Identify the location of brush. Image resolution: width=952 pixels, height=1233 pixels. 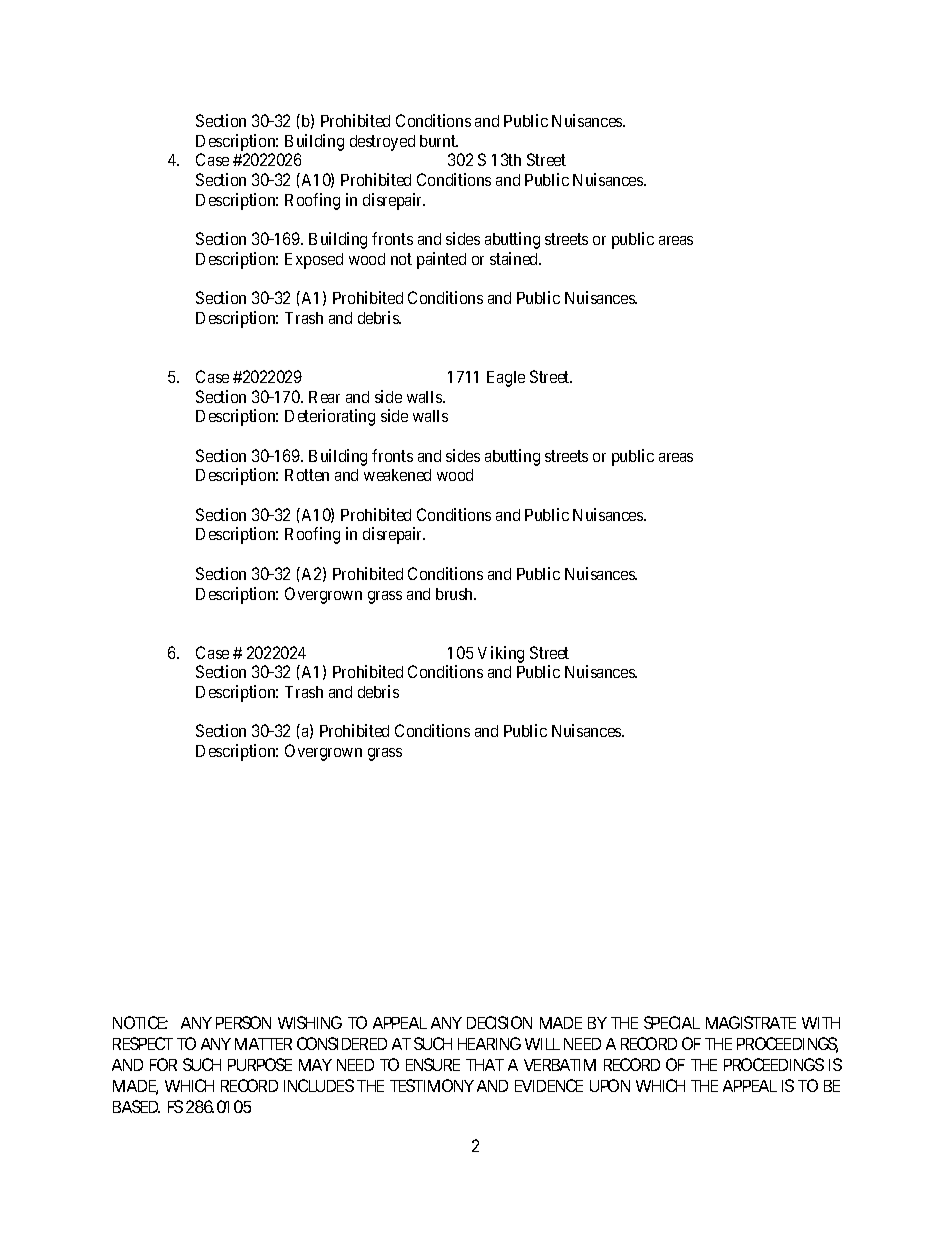
(456, 594).
